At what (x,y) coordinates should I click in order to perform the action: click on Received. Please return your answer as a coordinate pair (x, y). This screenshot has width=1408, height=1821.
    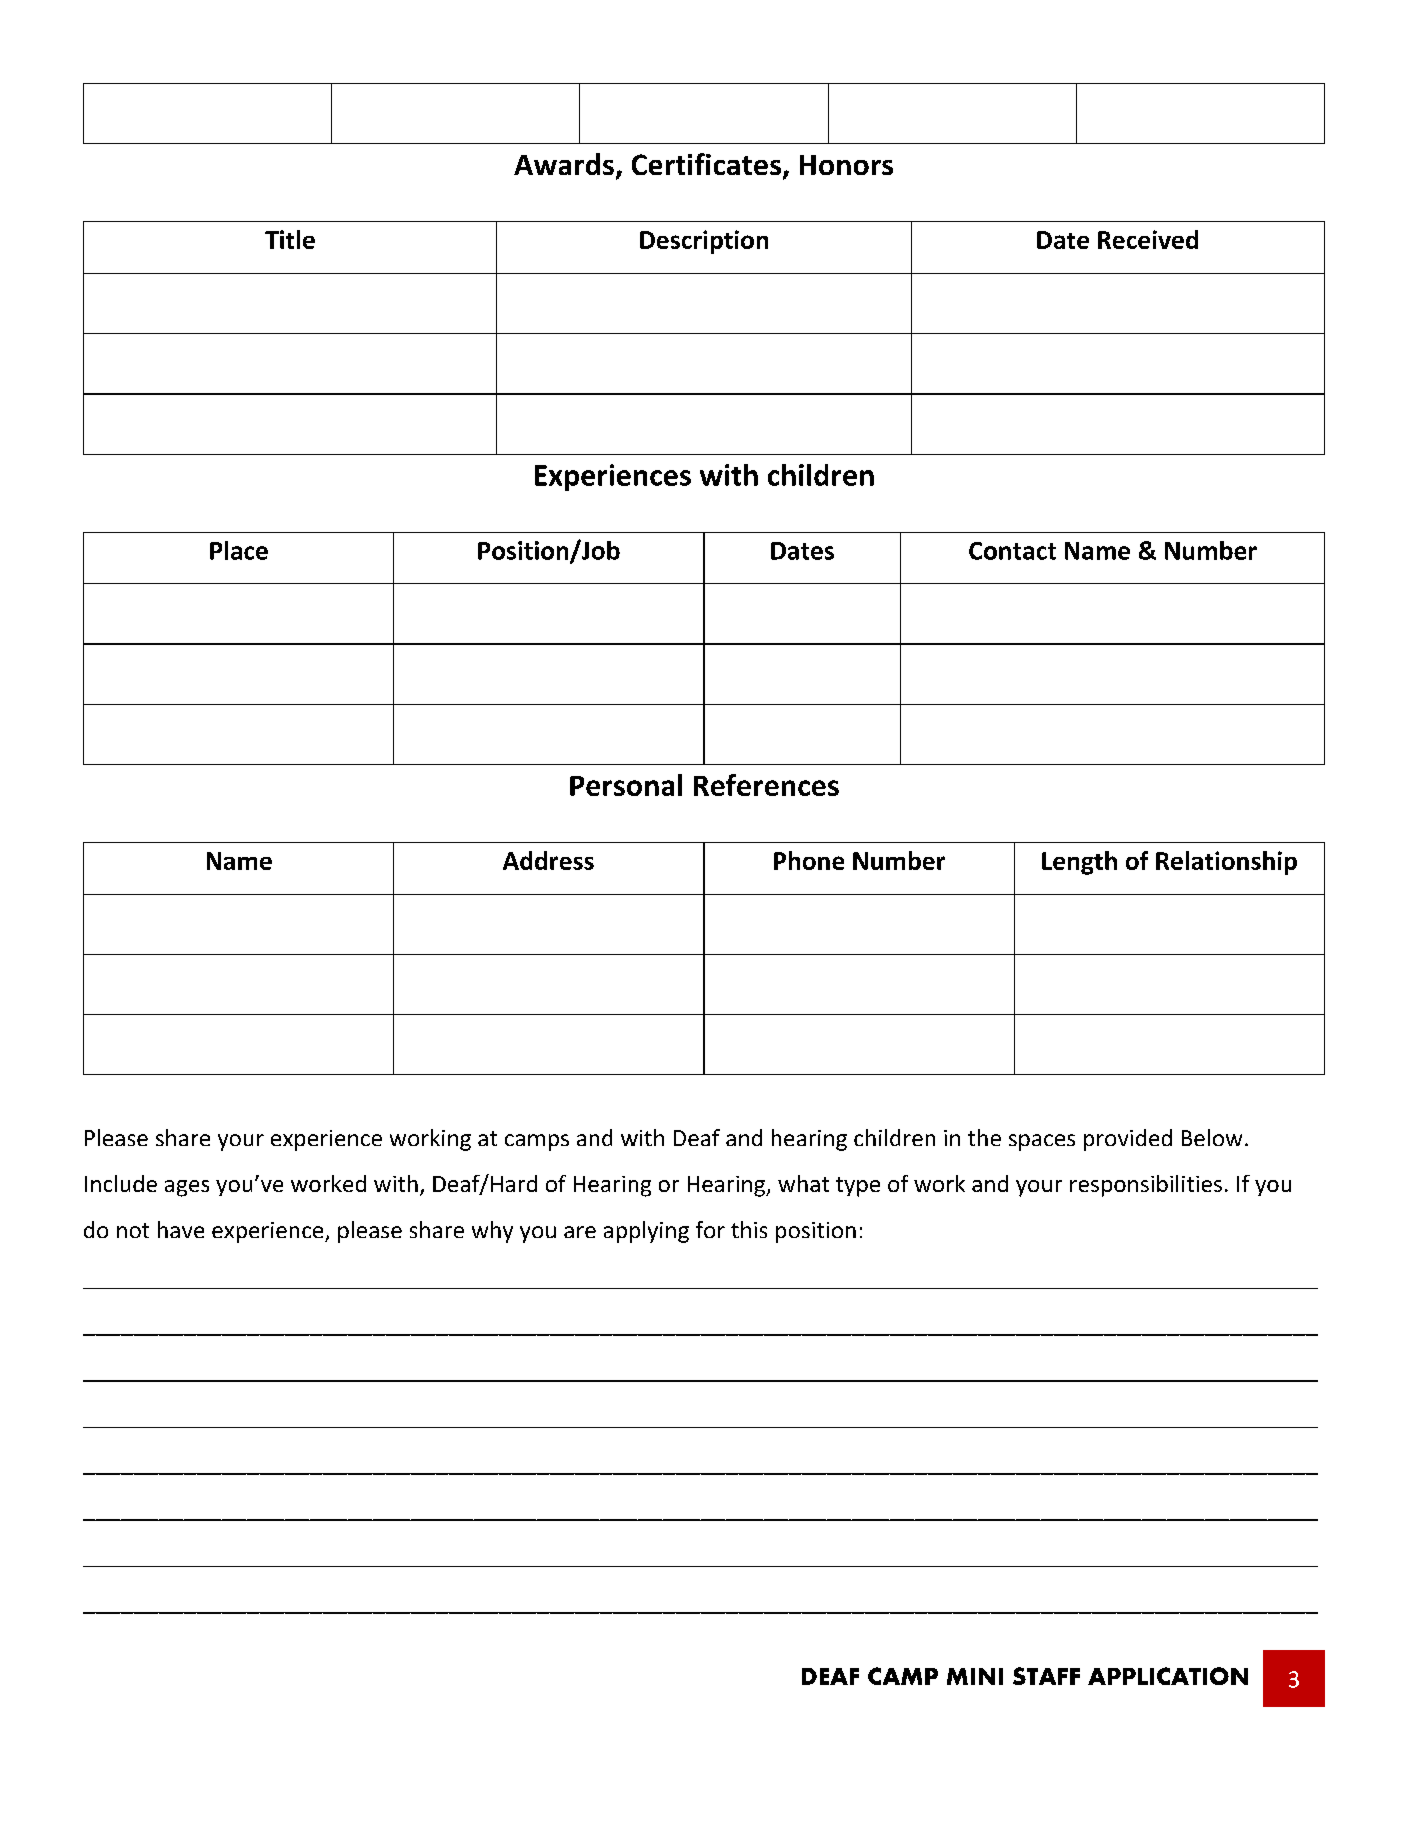
    Looking at the image, I should click on (1148, 239).
